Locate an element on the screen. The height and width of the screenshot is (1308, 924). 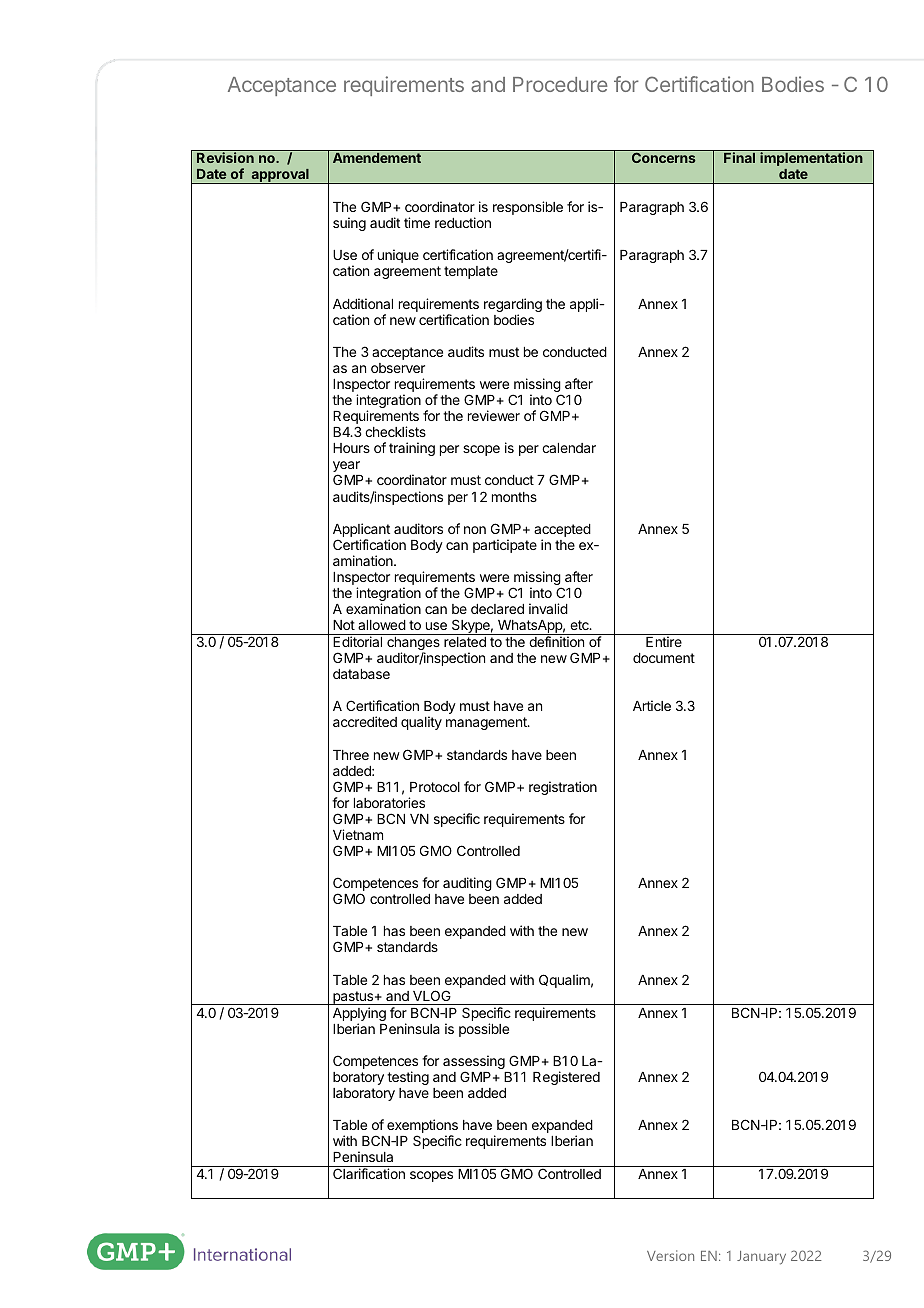
accepted is located at coordinates (562, 530).
